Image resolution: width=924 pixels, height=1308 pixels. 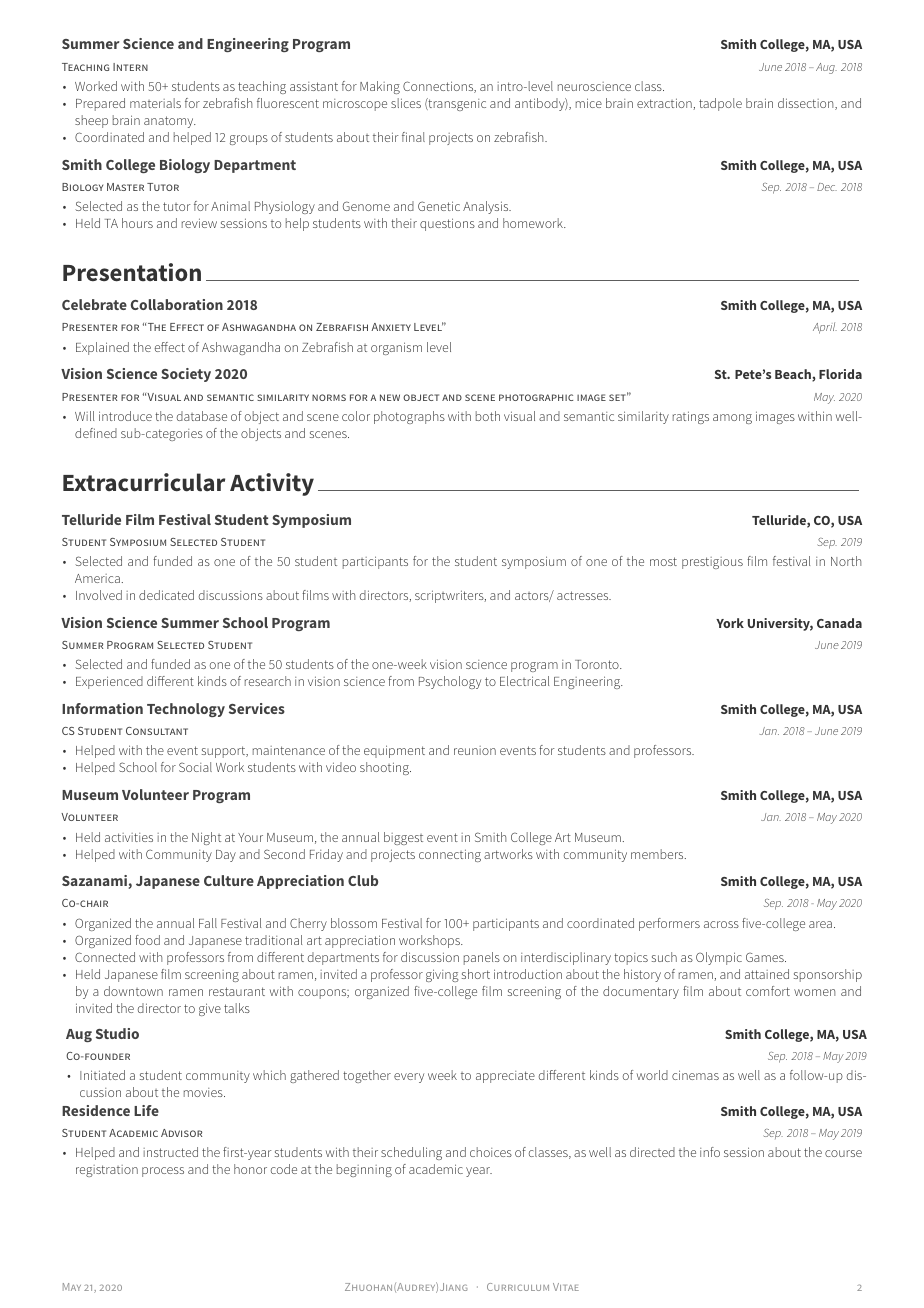 What do you see at coordinates (807, 104) in the screenshot?
I see `dissection` at bounding box center [807, 104].
